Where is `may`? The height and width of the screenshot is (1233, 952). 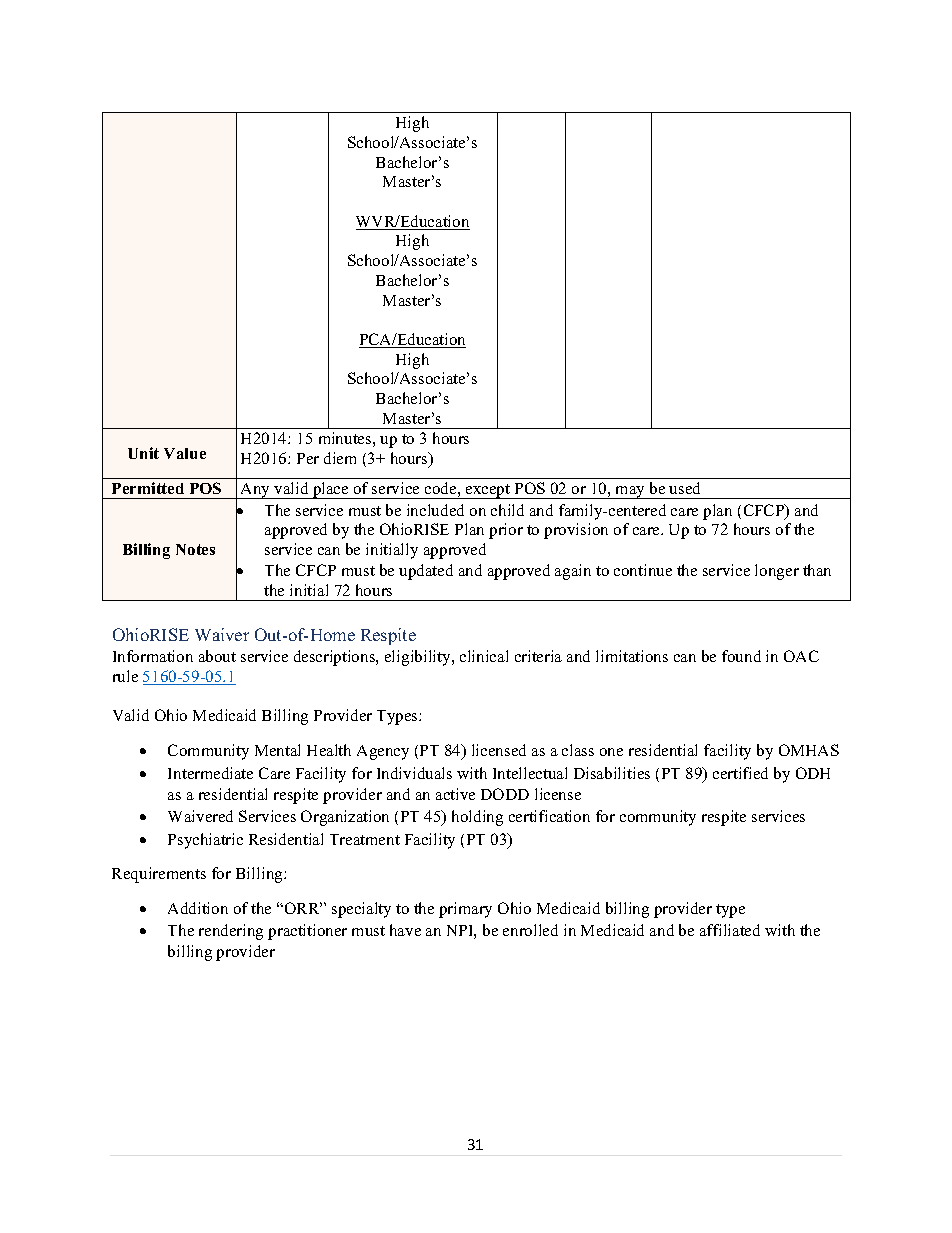
may is located at coordinates (630, 492).
